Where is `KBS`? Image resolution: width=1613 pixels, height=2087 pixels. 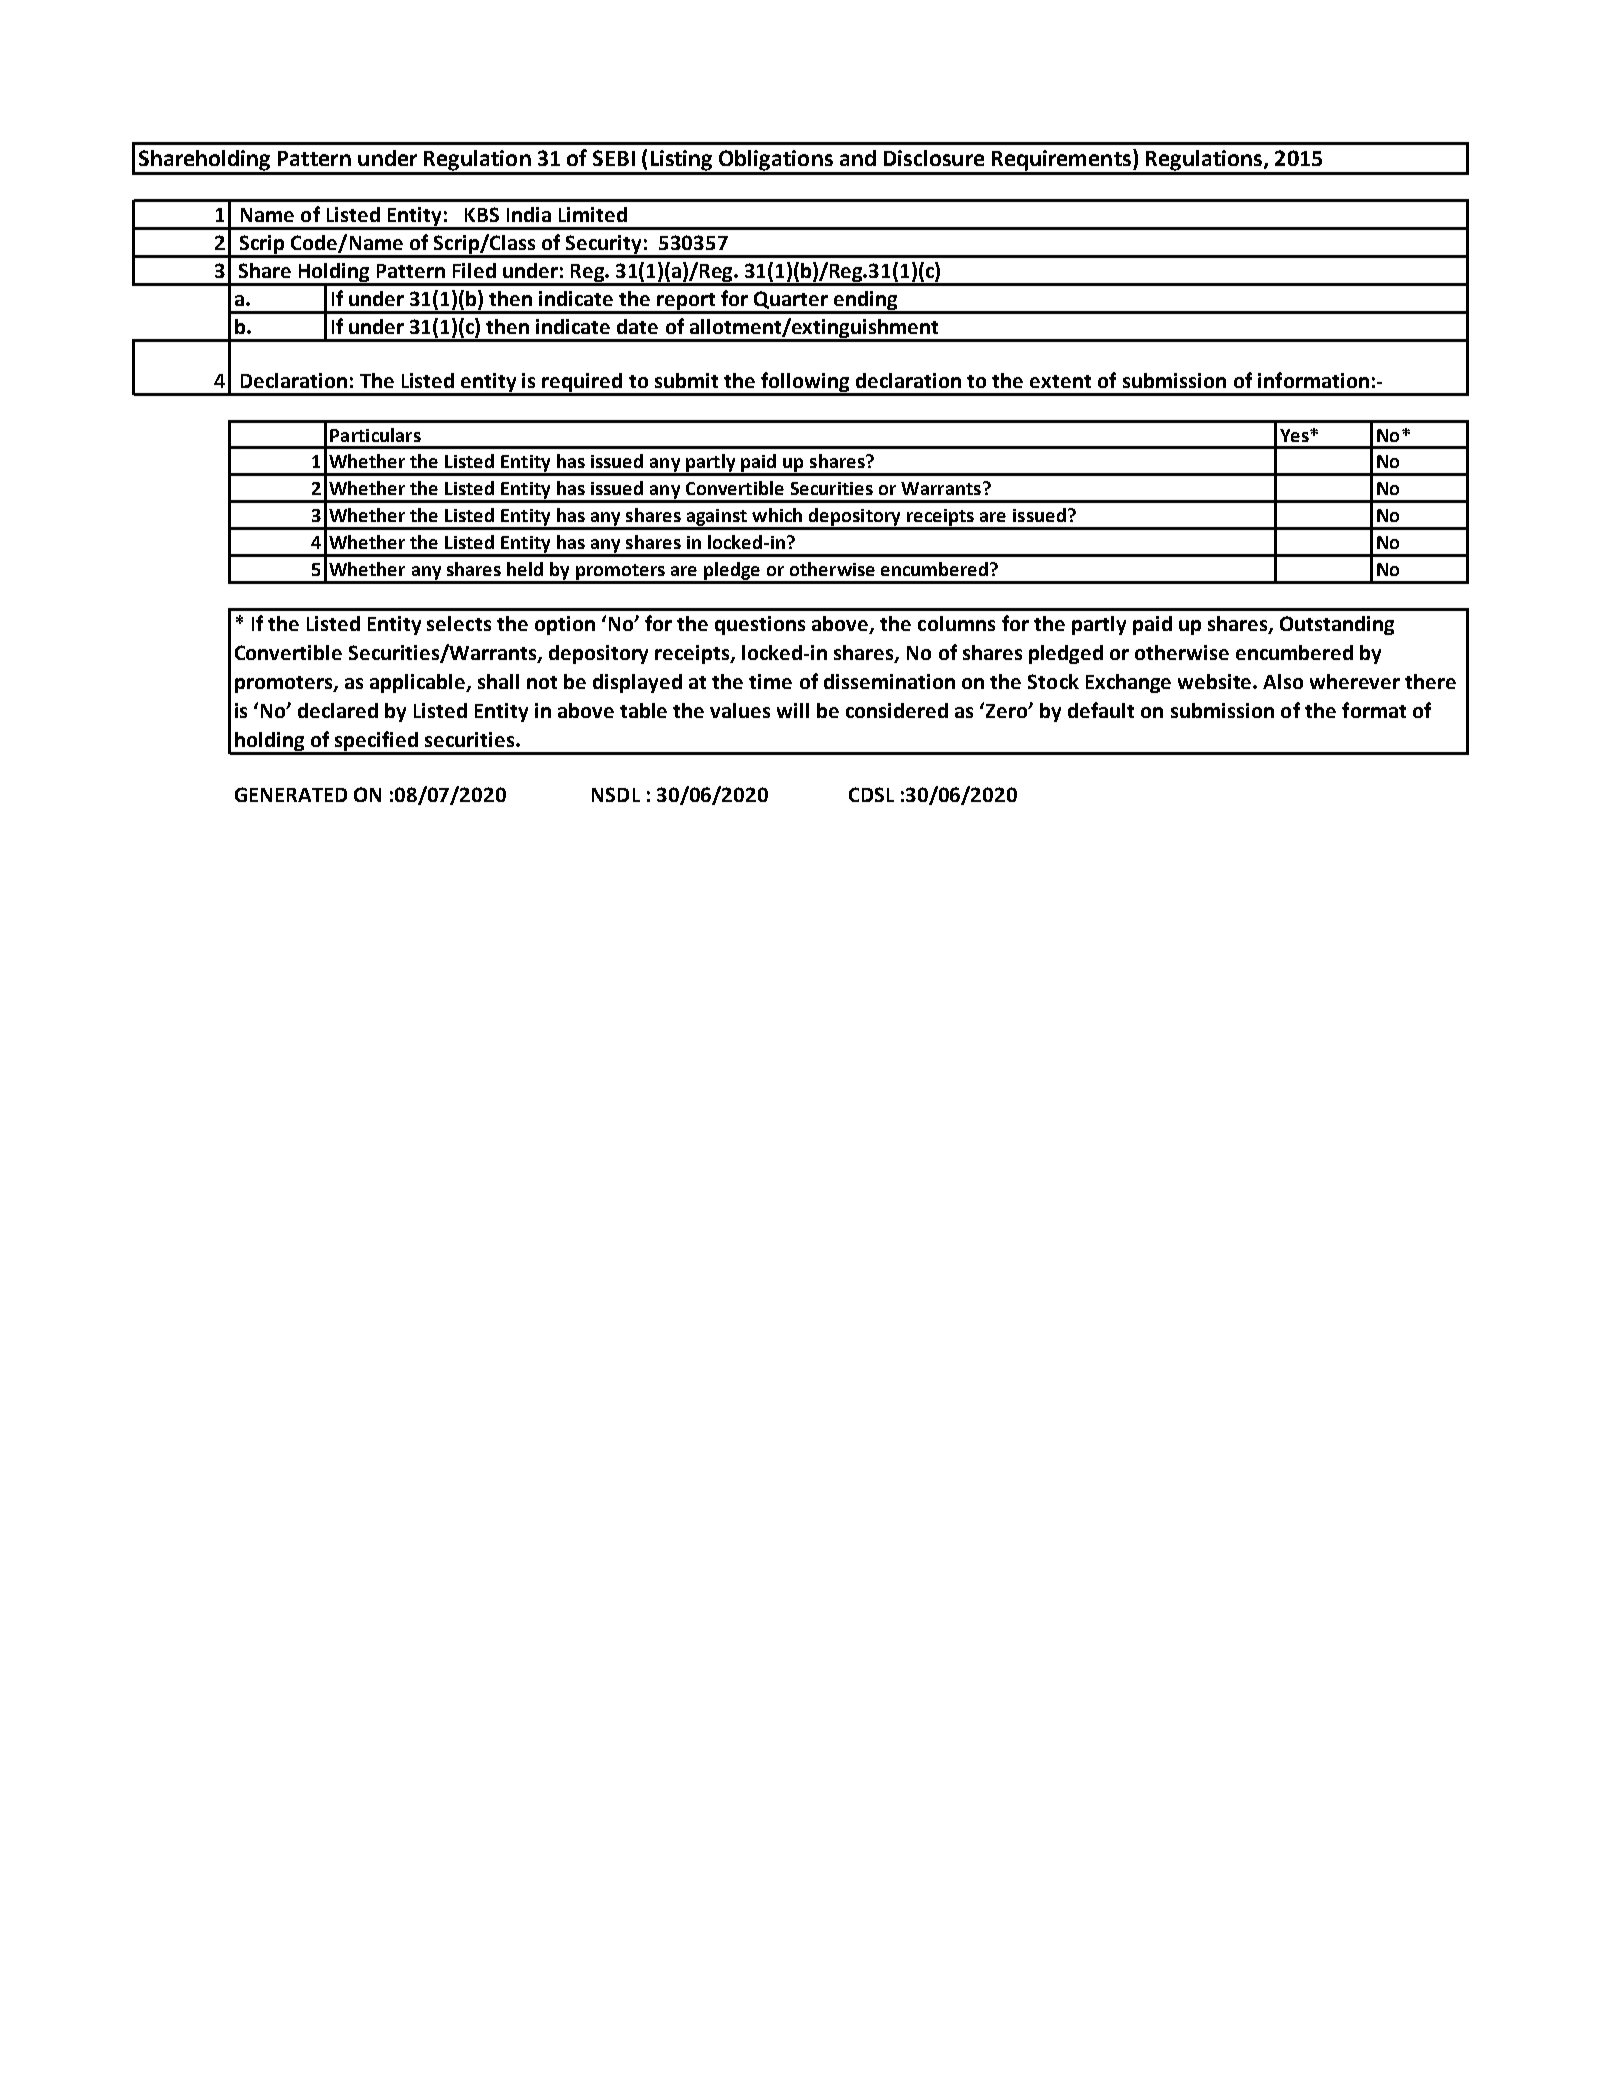 KBS is located at coordinates (482, 214).
